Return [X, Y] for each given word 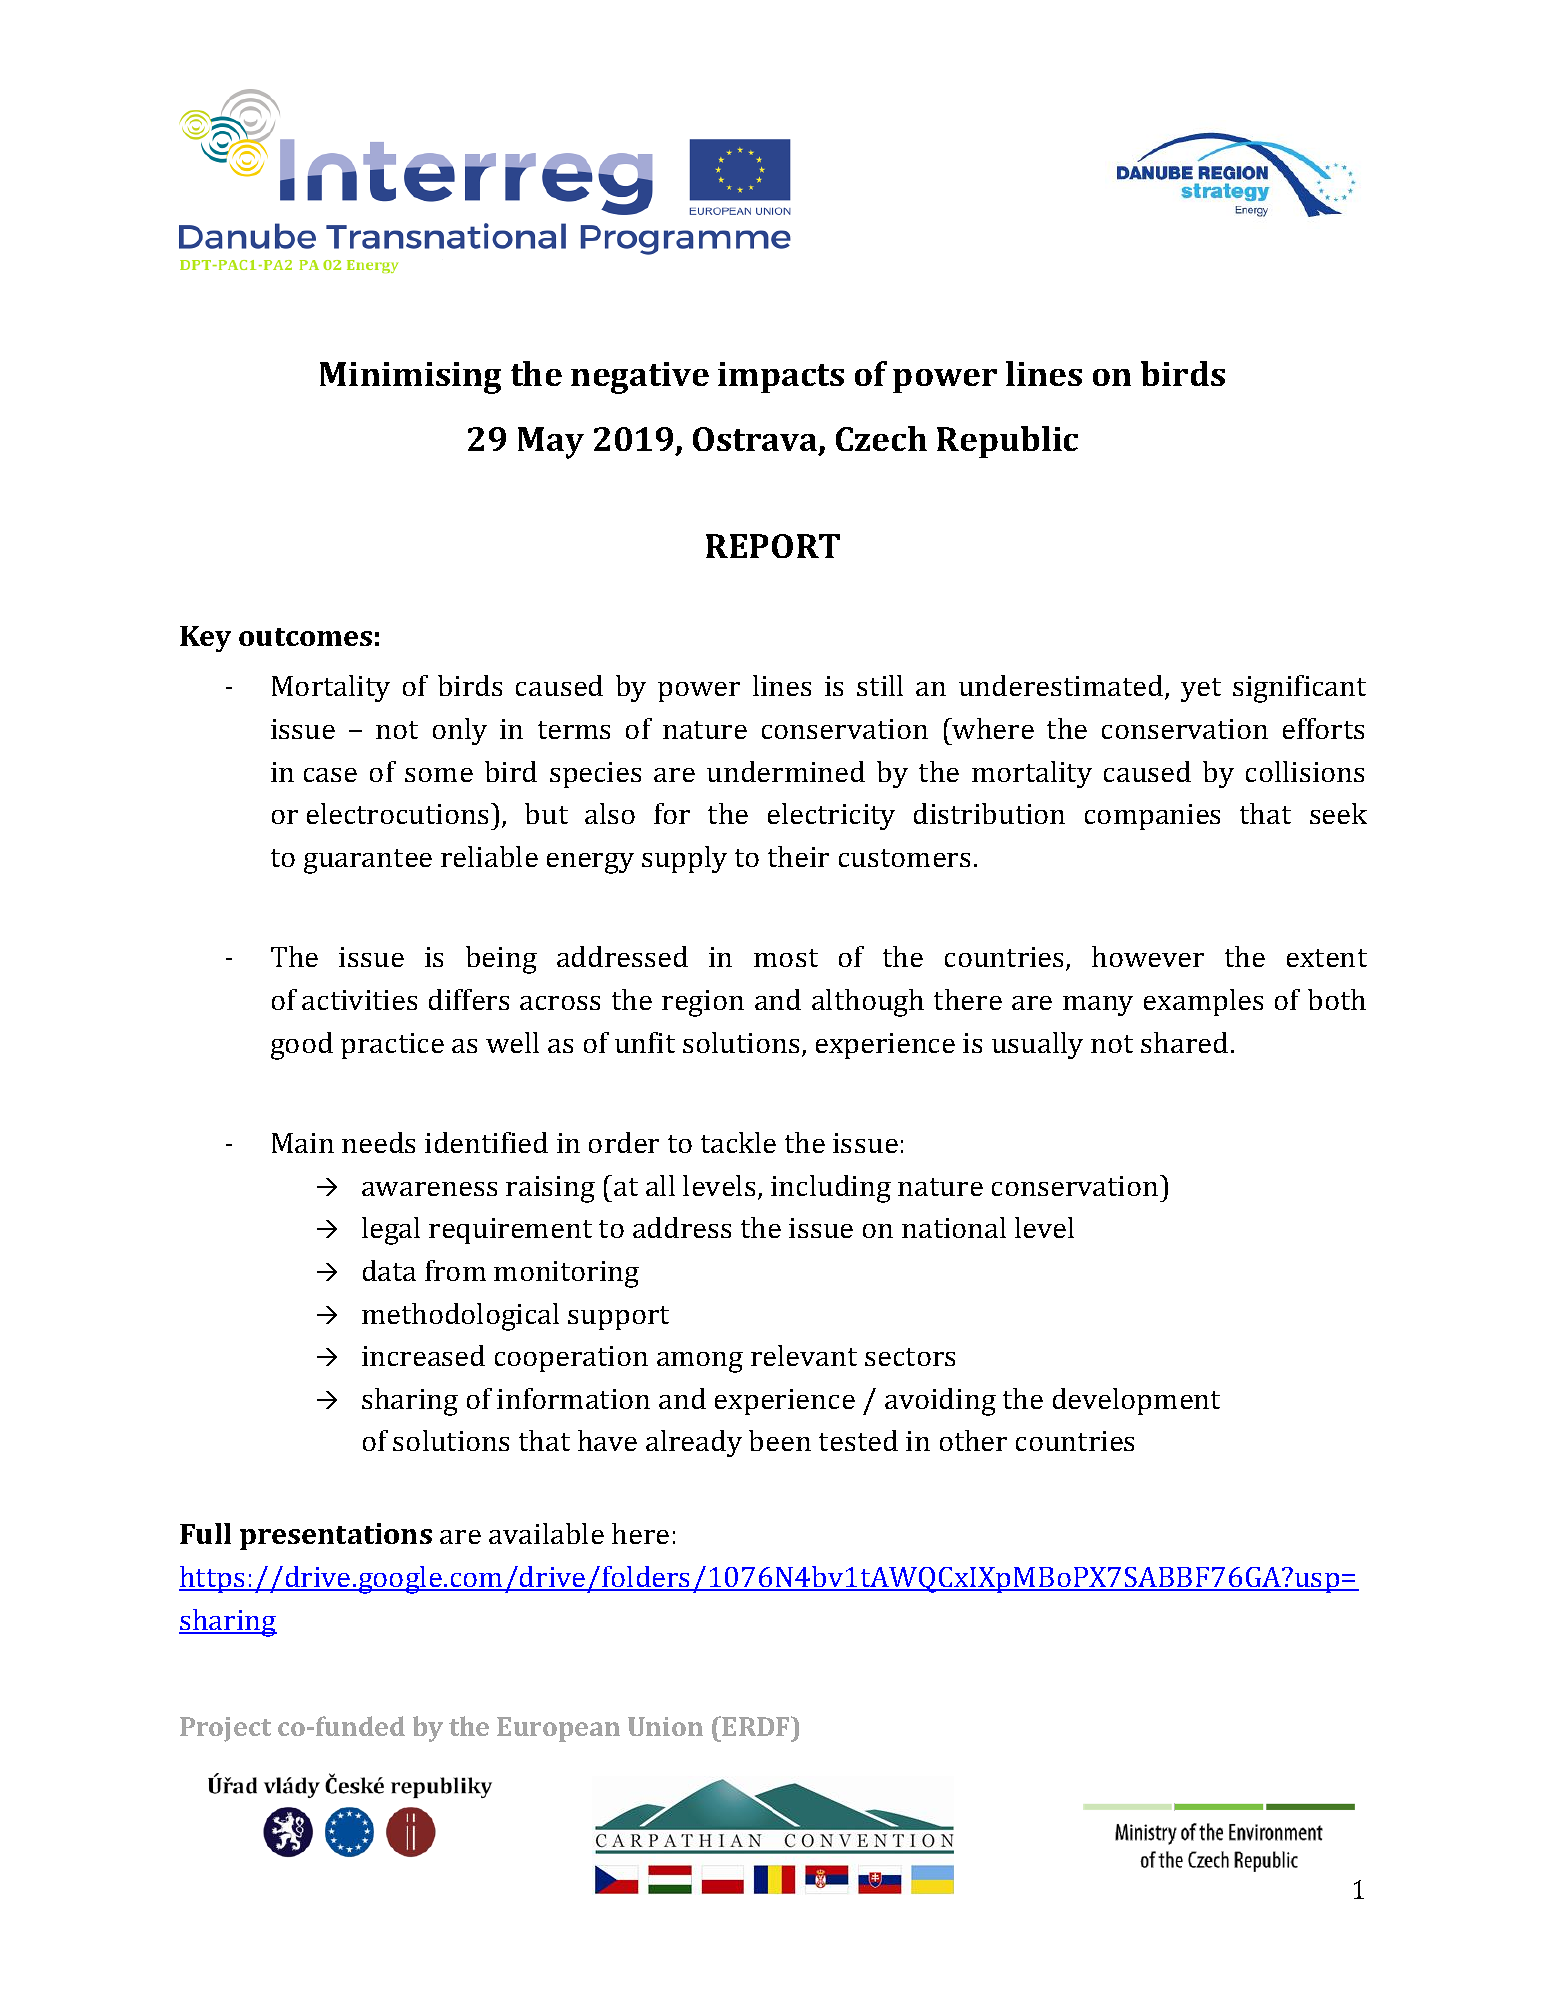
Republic [1007, 442]
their [798, 856]
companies [1152, 817]
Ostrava [756, 440]
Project [225, 1729]
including [831, 1189]
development [1136, 1401]
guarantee [368, 861]
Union [665, 1726]
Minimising [410, 378]
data [389, 1270]
